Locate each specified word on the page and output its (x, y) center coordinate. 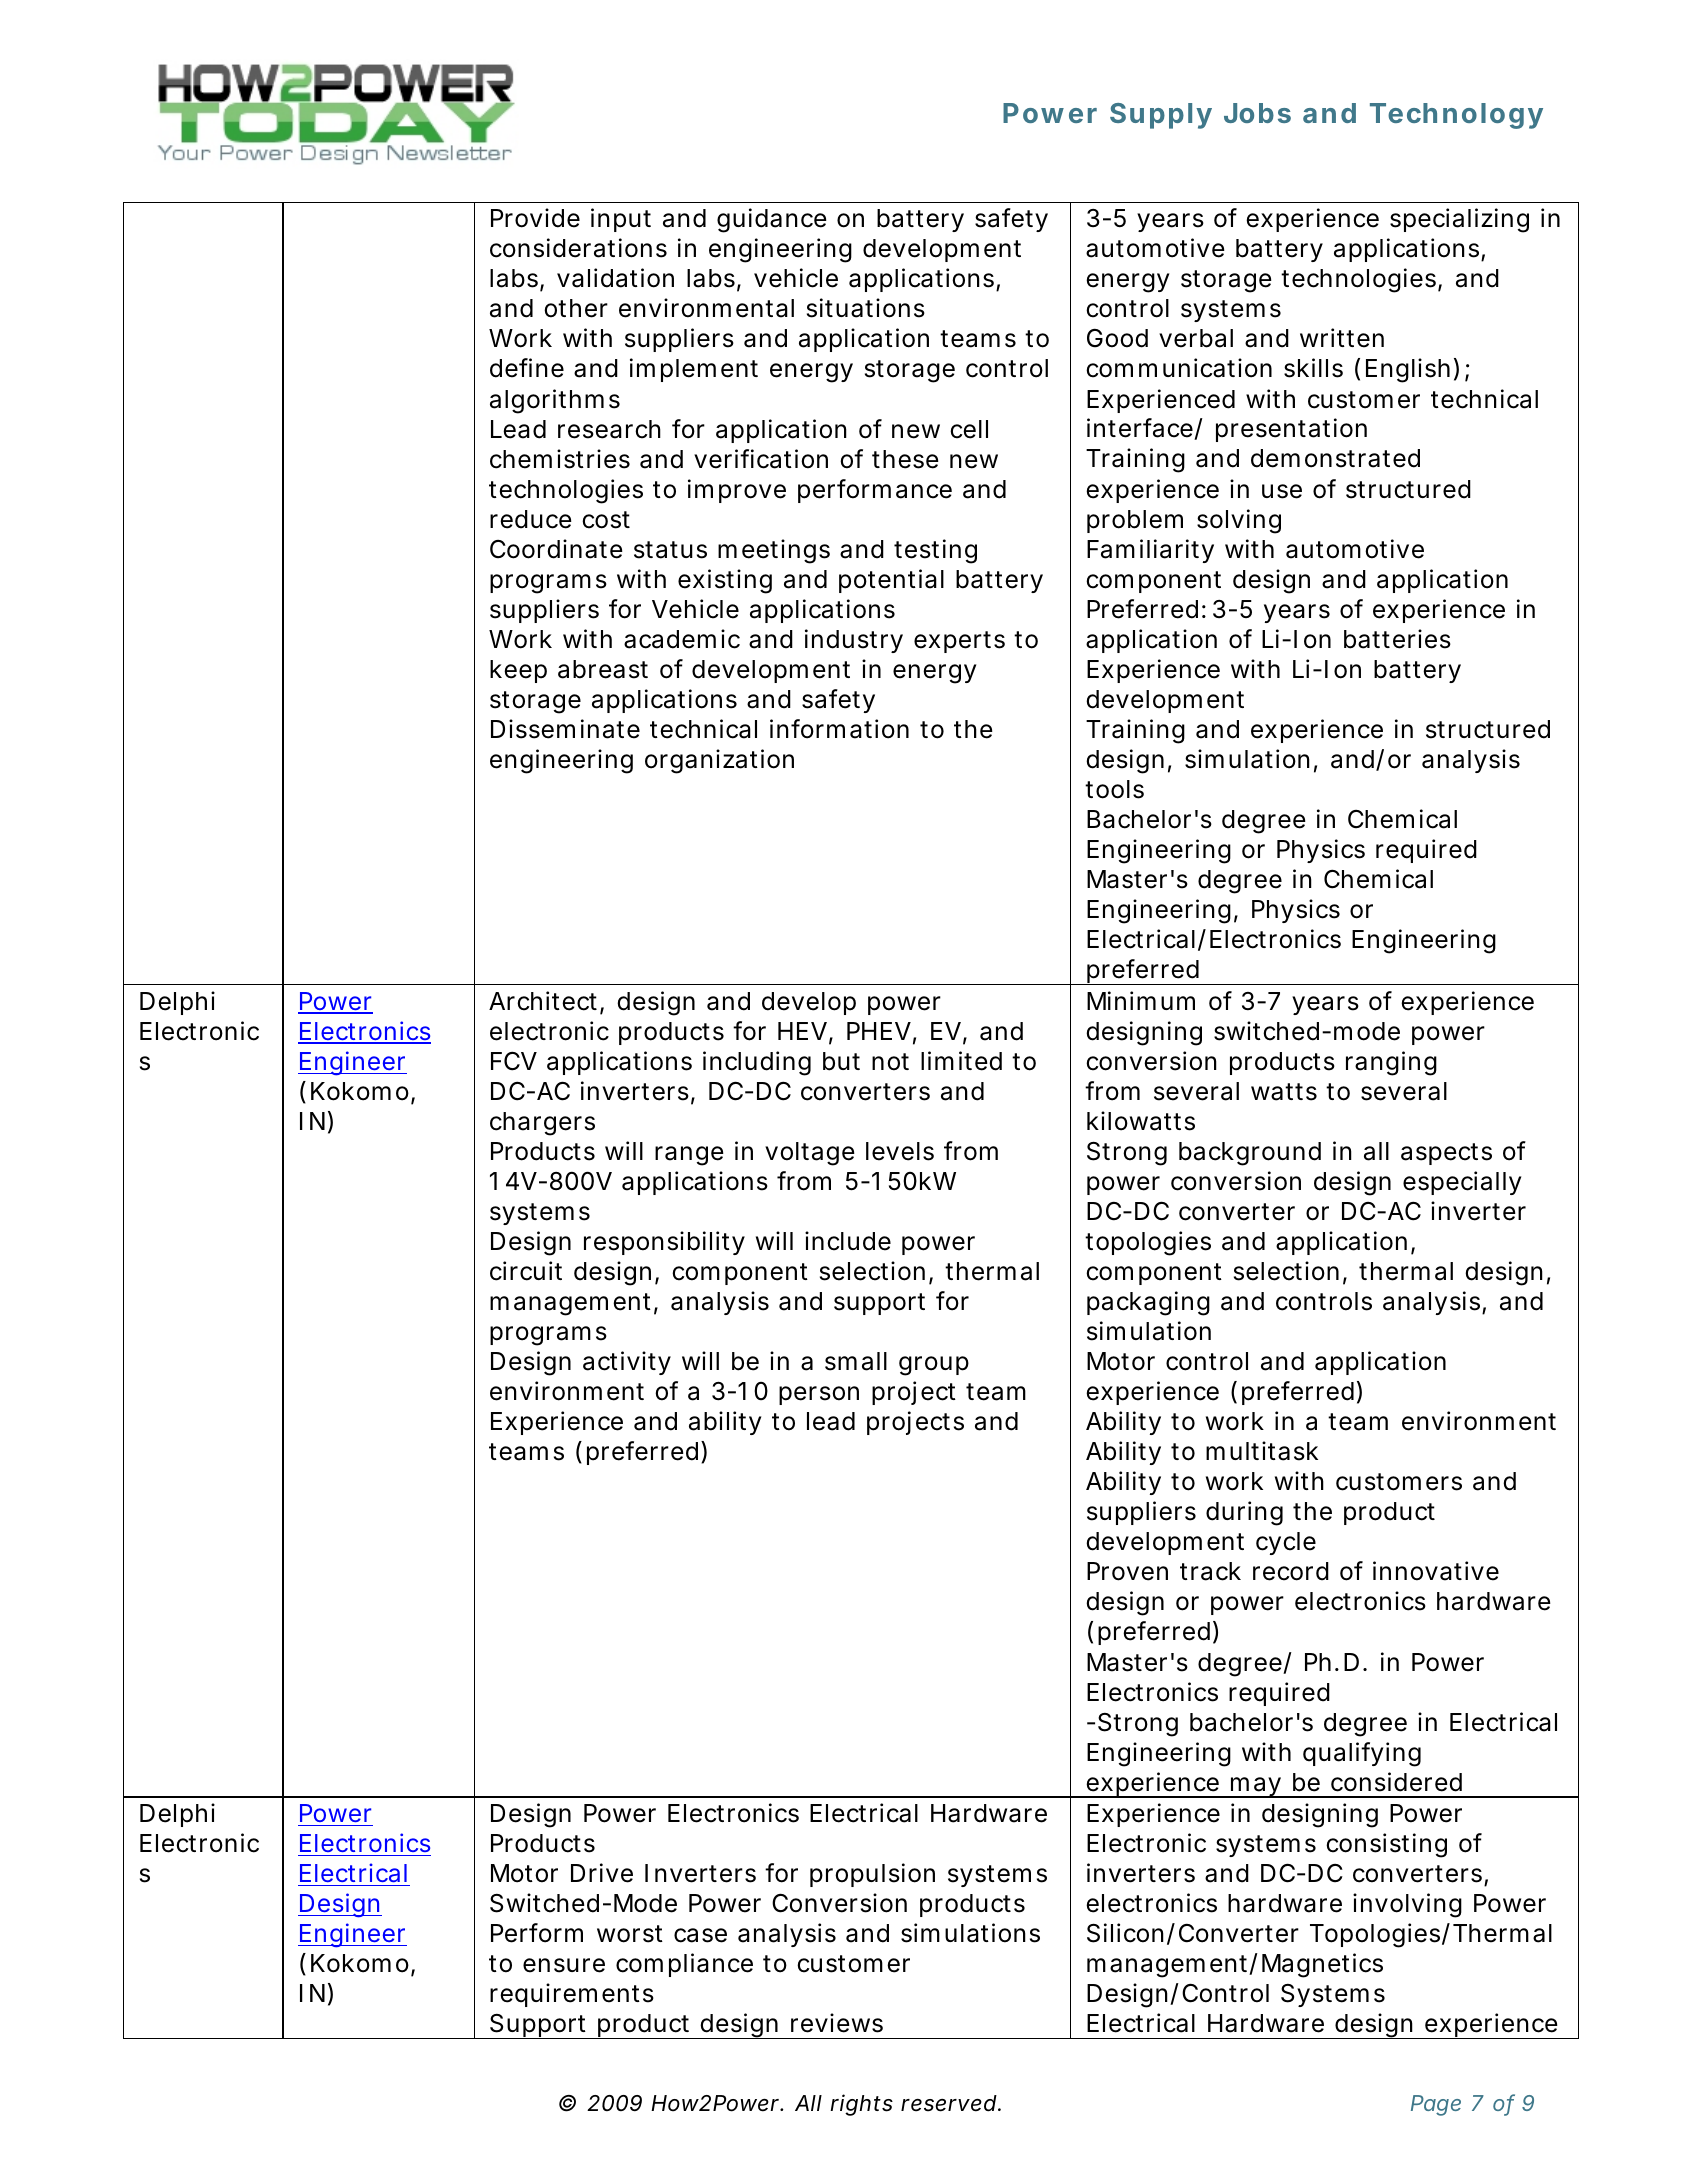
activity (627, 1363)
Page (1436, 2105)
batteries (1397, 639)
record (1291, 1571)
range (689, 1156)
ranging (1391, 1063)
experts (959, 642)
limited (961, 1061)
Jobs (1257, 113)
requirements (572, 1995)
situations (866, 308)
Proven (1127, 1571)
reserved (949, 2103)
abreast (603, 669)
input (621, 220)
